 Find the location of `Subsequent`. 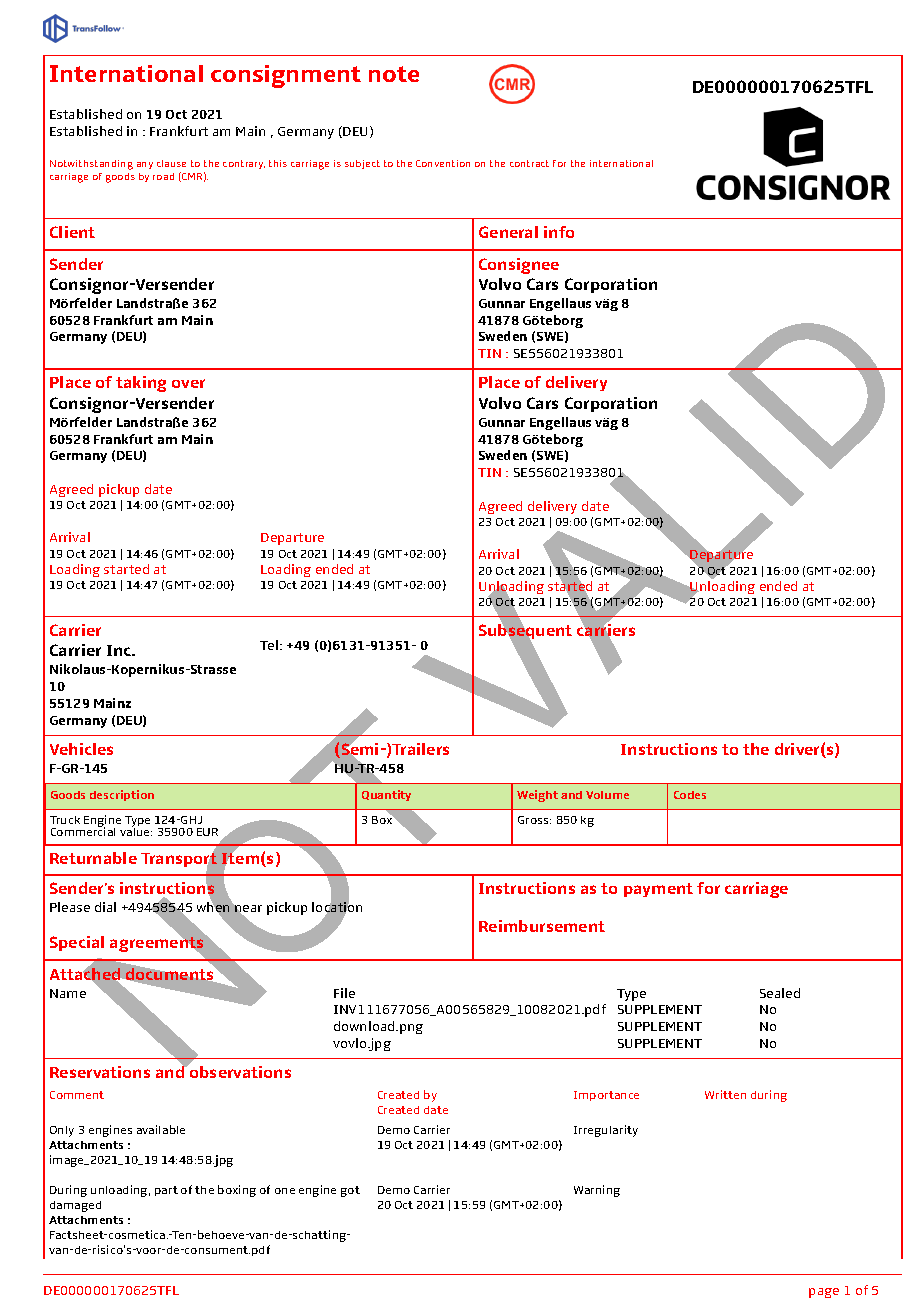

Subsequent is located at coordinates (525, 632).
